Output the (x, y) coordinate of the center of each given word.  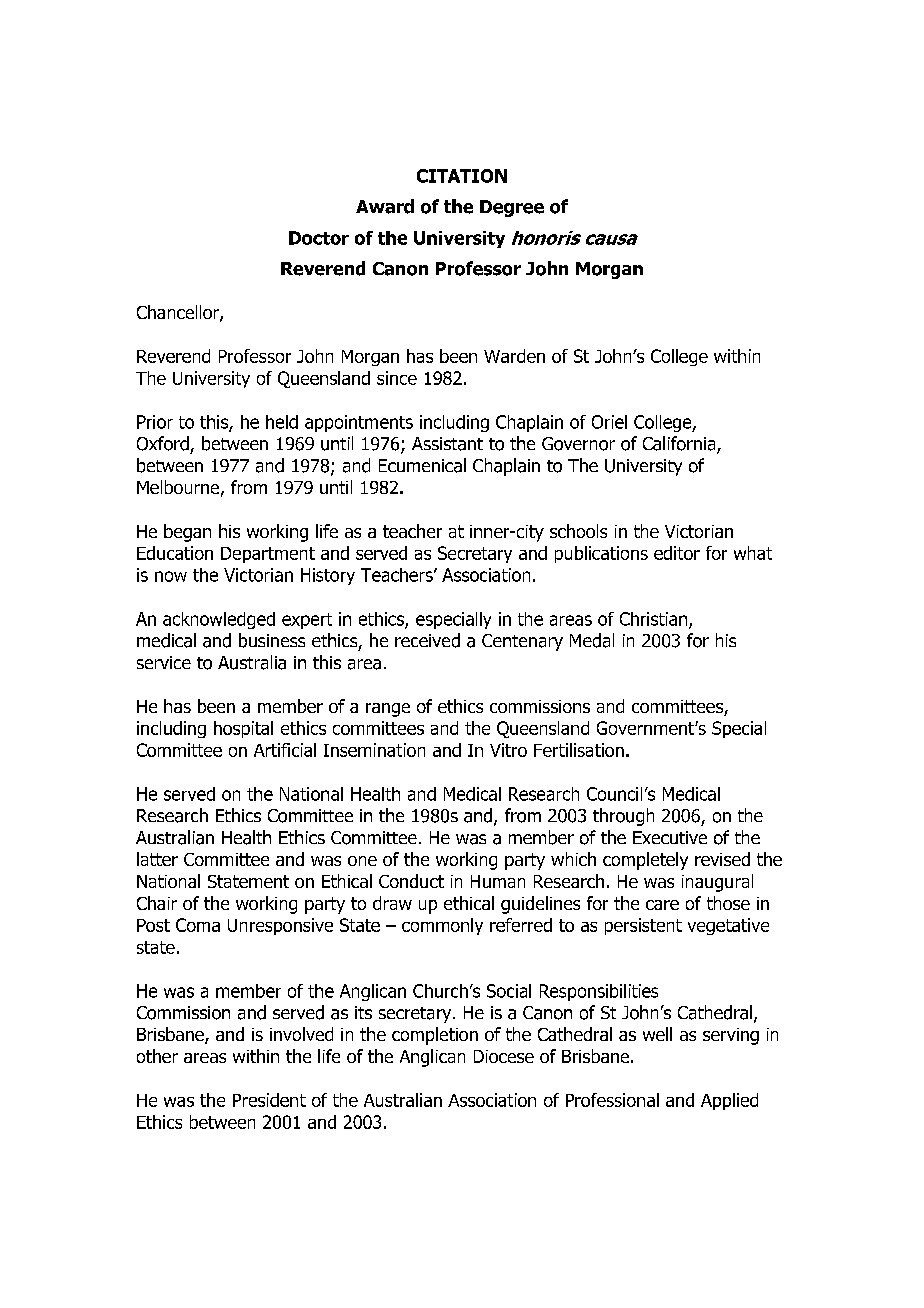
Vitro (508, 750)
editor (677, 553)
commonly (442, 926)
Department (268, 555)
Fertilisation (579, 750)
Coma (198, 925)
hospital (243, 729)
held (282, 422)
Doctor (319, 238)
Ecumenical (422, 465)
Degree (512, 208)
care (662, 905)
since (397, 378)
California (680, 444)
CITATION (462, 176)
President (269, 1100)
